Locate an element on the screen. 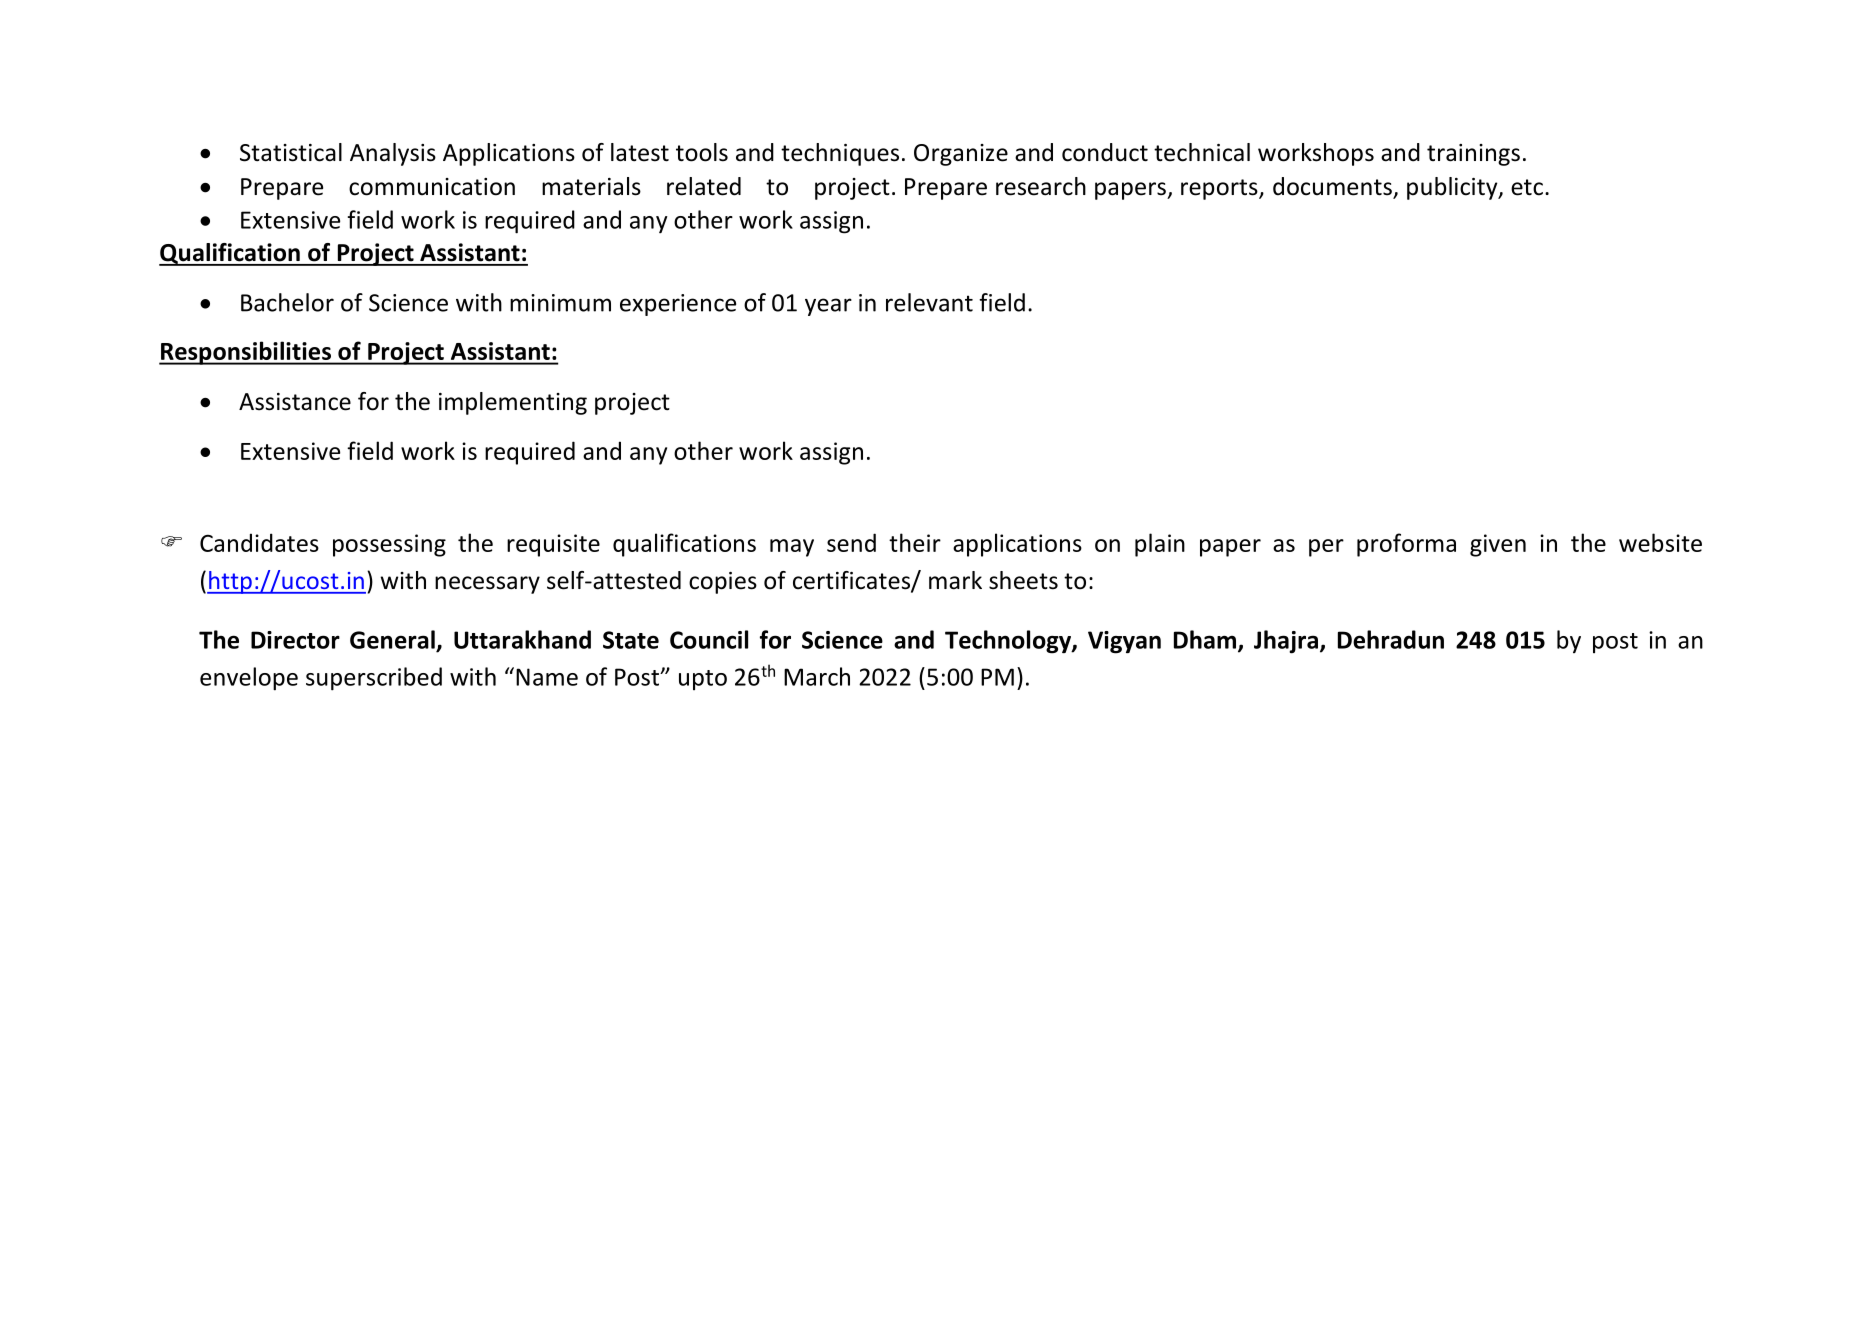 This screenshot has width=1863, height=1317. possessing is located at coordinates (389, 545).
